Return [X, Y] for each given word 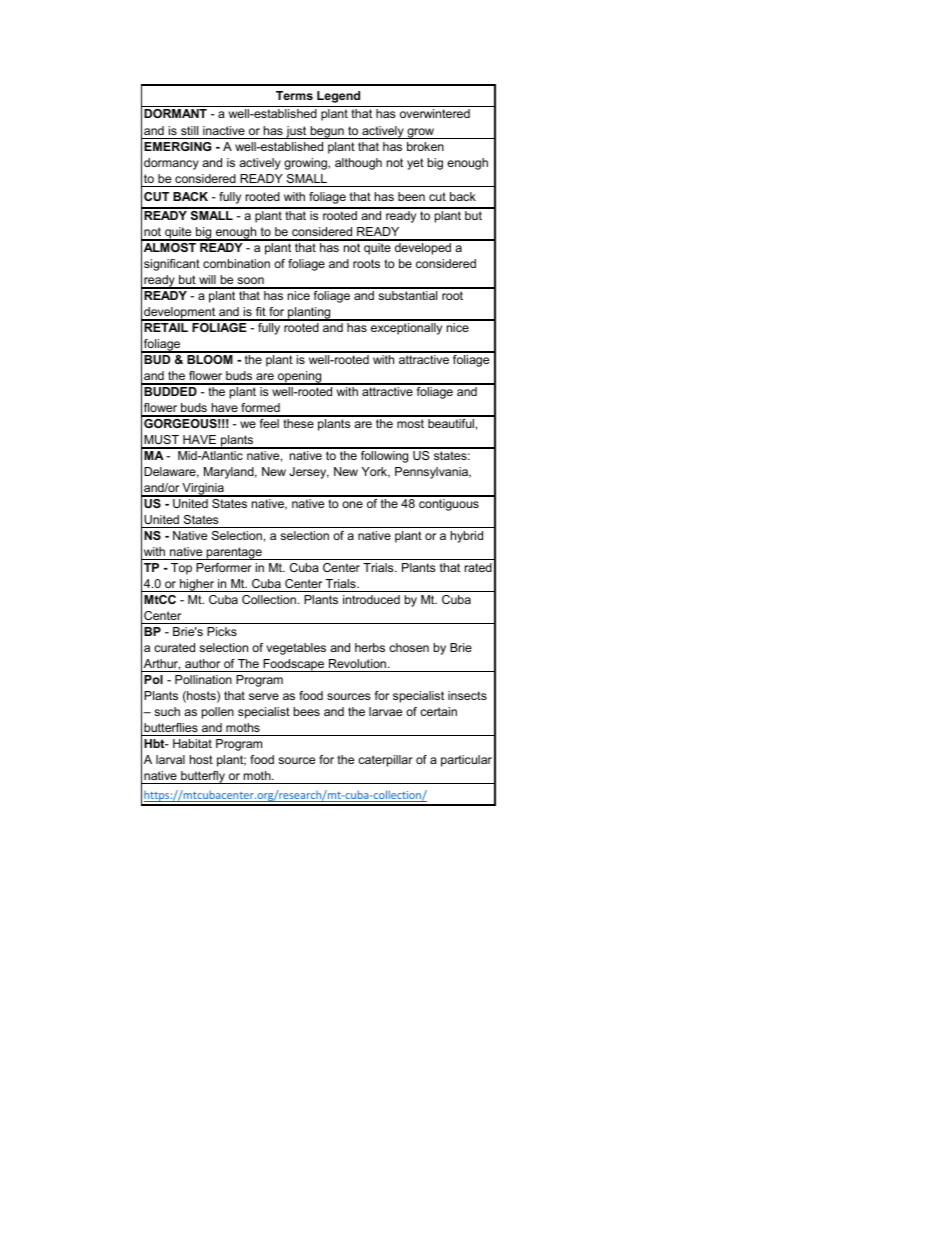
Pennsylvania [432, 473]
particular [466, 761]
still [189, 130]
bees [307, 711]
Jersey [309, 473]
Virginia [203, 490]
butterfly [203, 777]
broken [425, 146]
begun [327, 132]
